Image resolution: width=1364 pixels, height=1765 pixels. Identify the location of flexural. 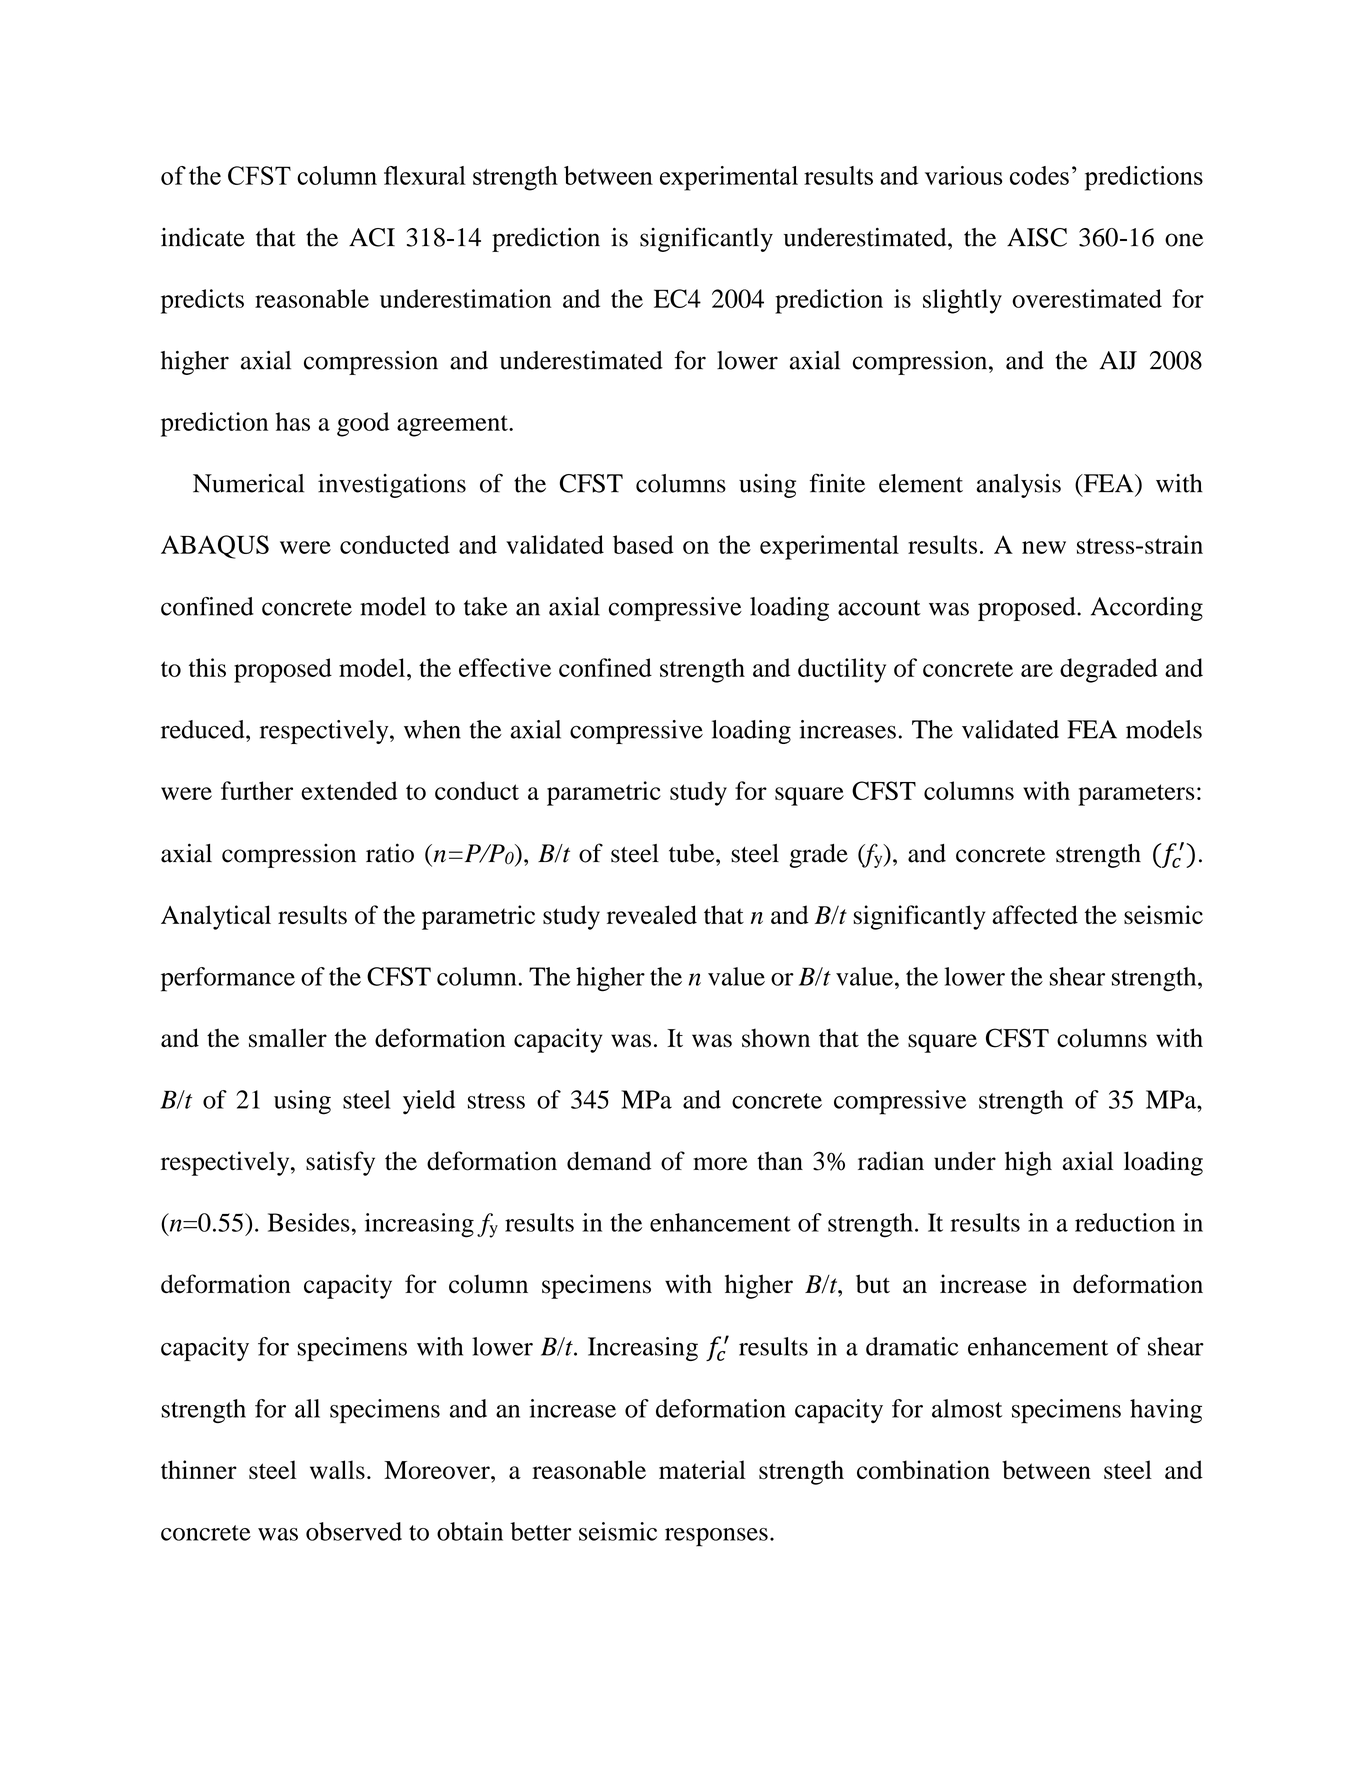
(425, 175).
